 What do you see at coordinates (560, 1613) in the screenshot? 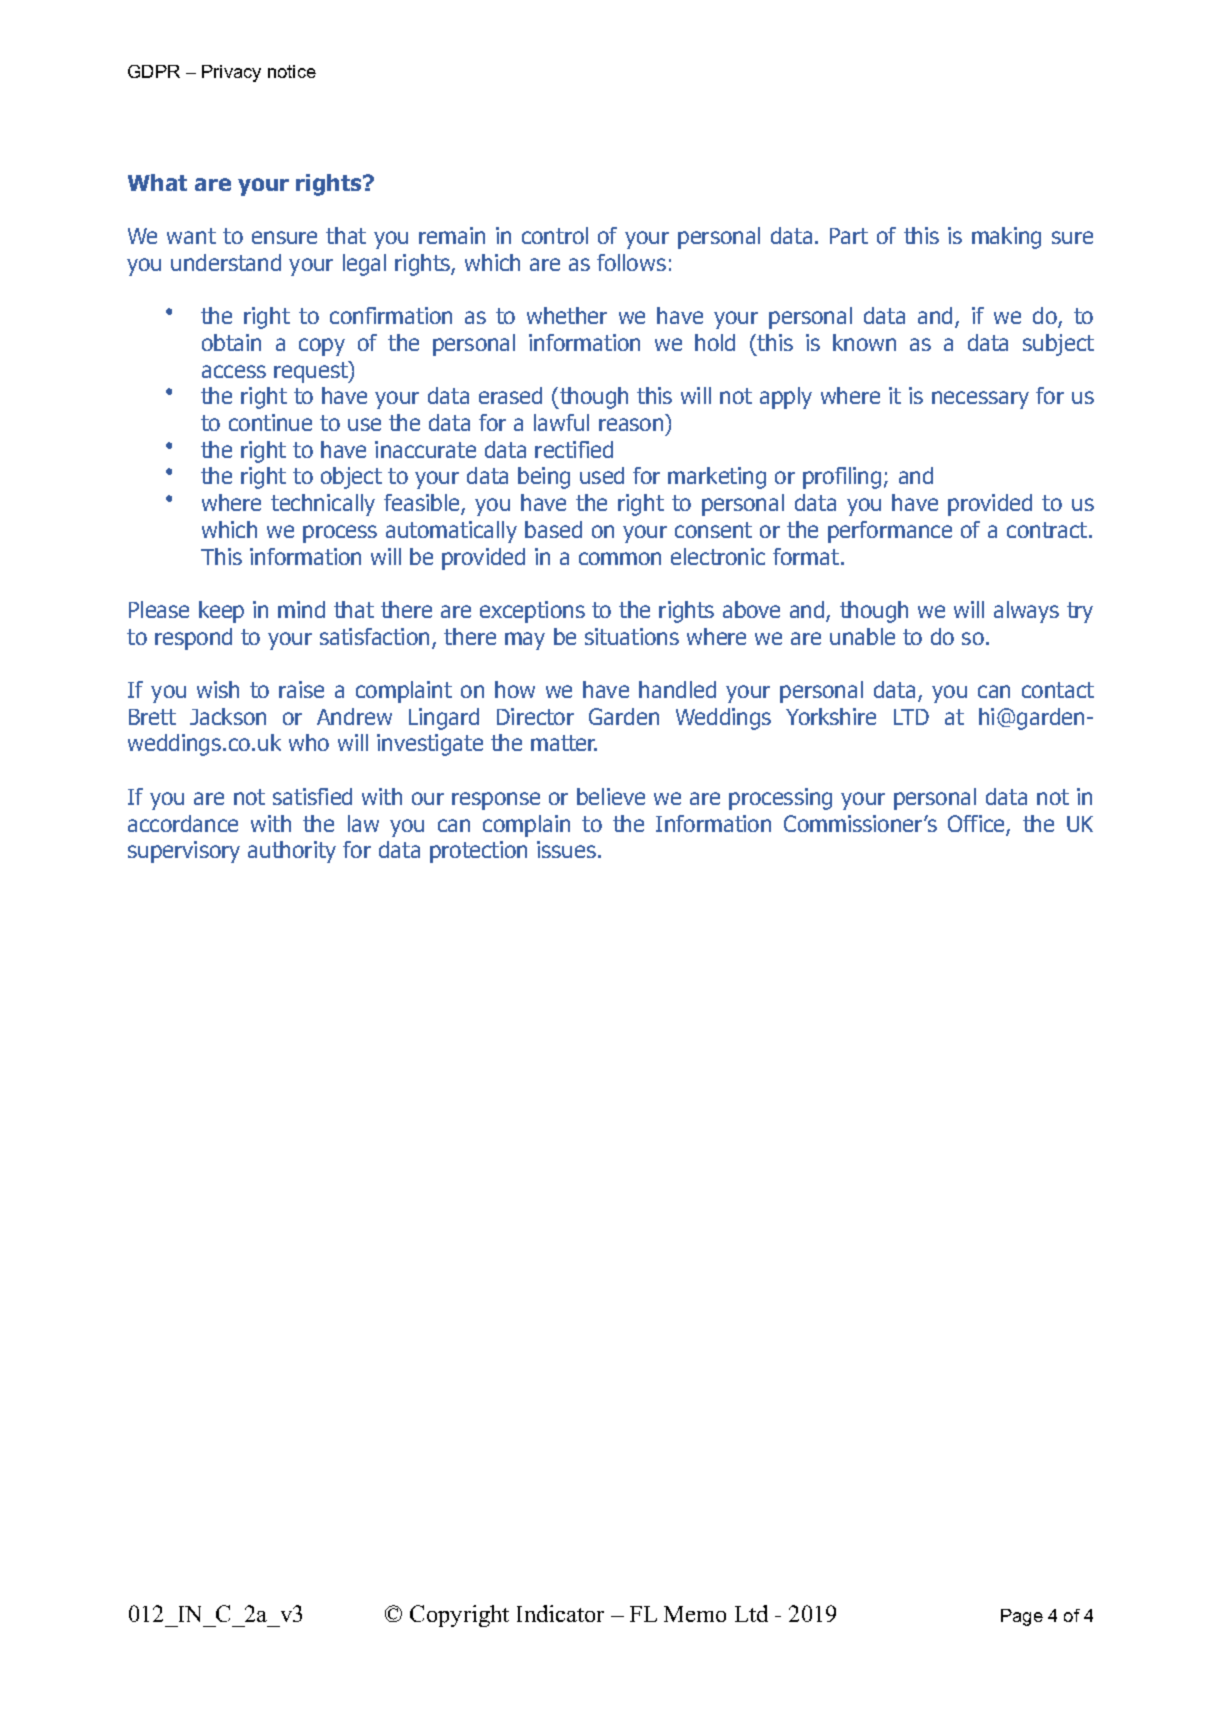
I see `Indicator` at bounding box center [560, 1613].
